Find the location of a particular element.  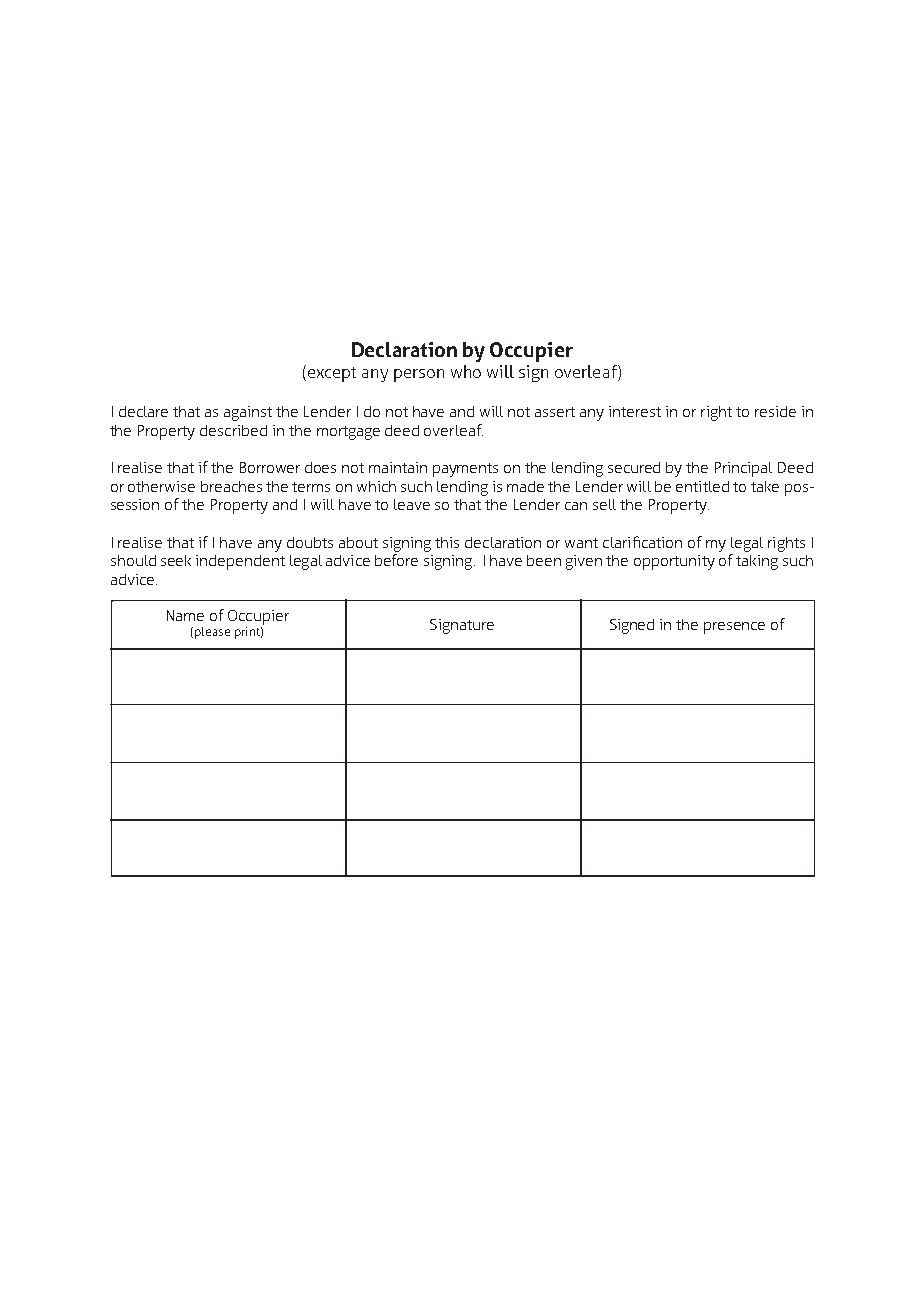

payments is located at coordinates (465, 470).
